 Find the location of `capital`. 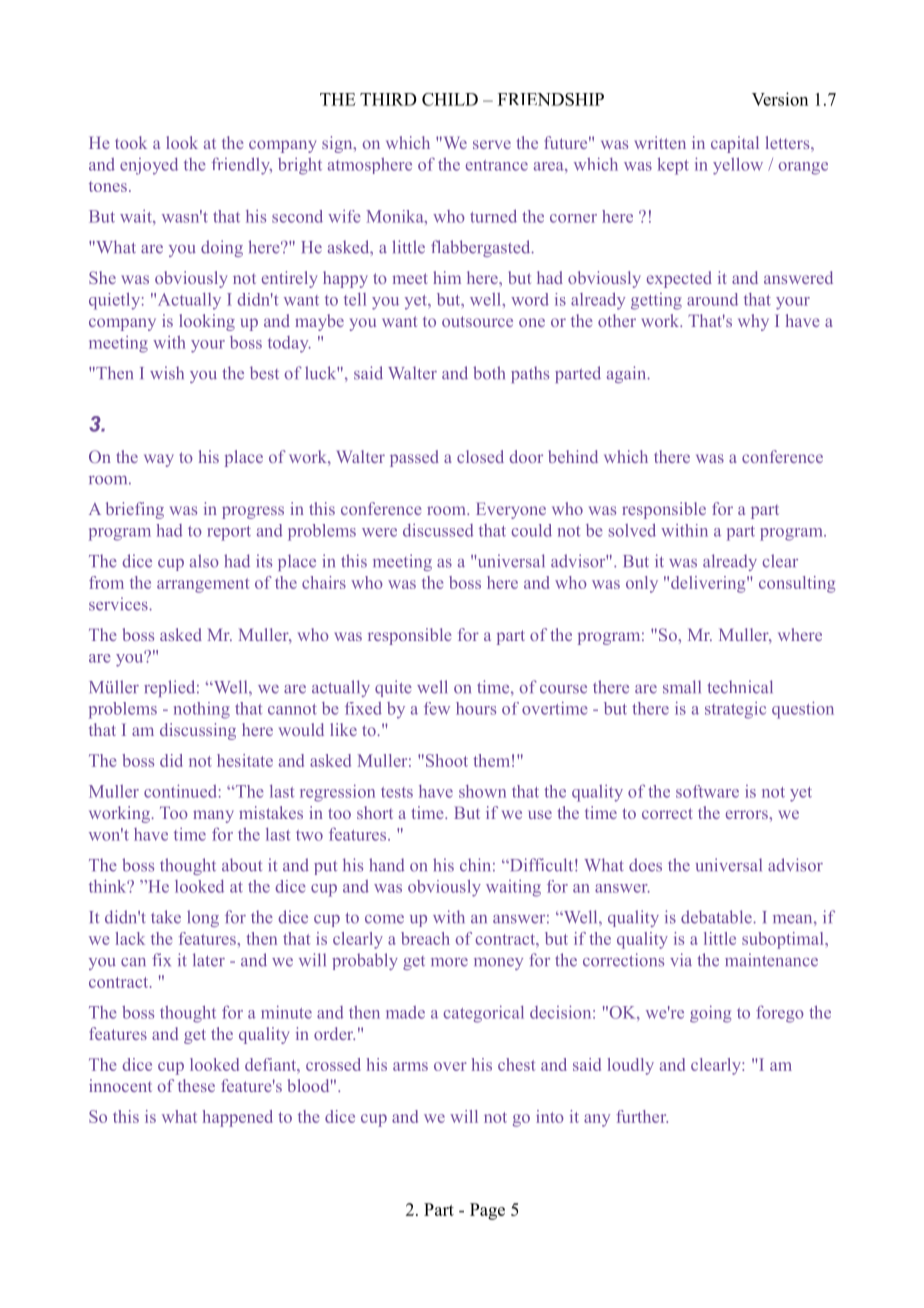

capital is located at coordinates (735, 144).
